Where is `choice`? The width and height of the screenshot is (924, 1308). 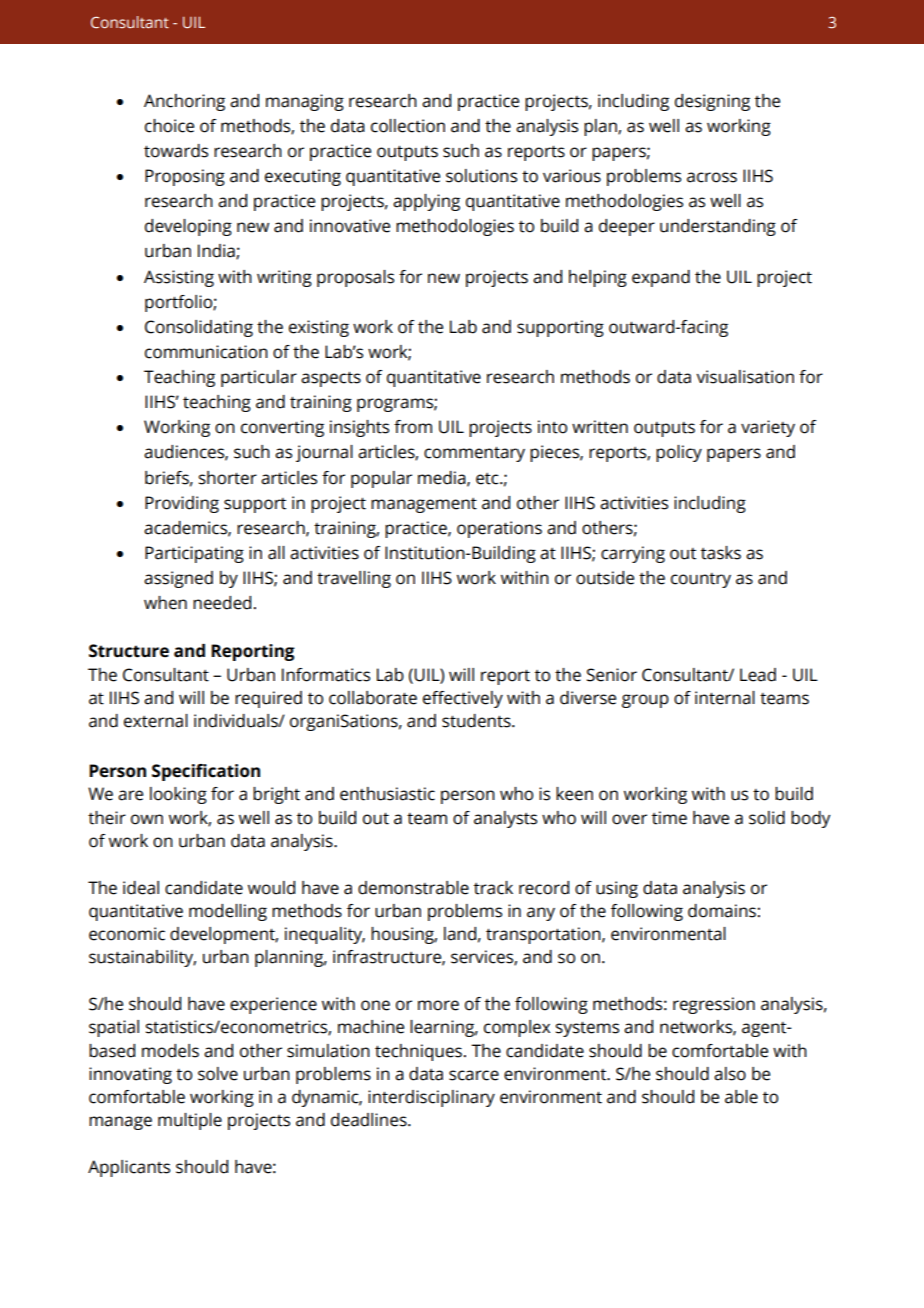
choice is located at coordinates (169, 126).
